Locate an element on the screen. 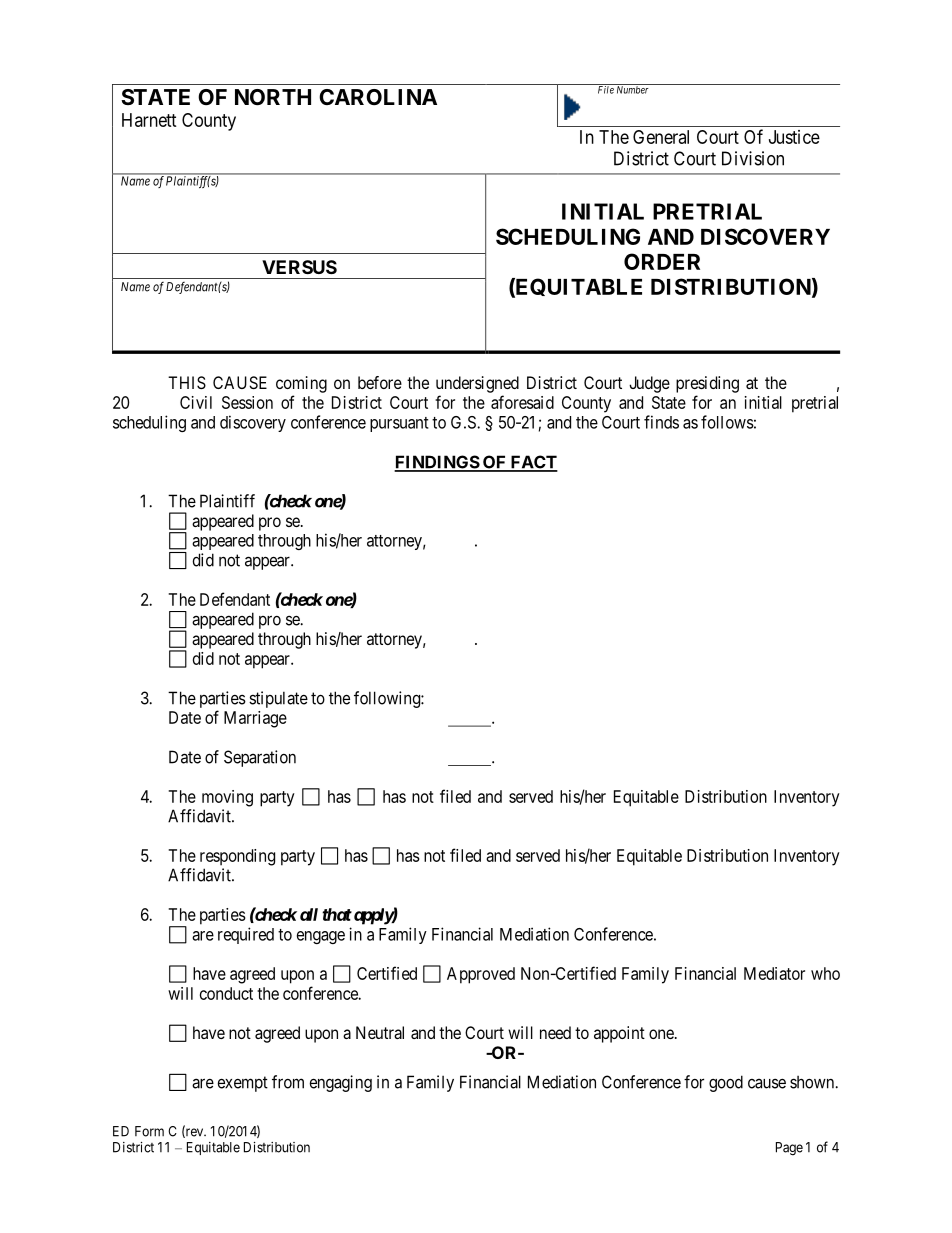 This screenshot has width=952, height=1233. NORTH is located at coordinates (273, 97).
